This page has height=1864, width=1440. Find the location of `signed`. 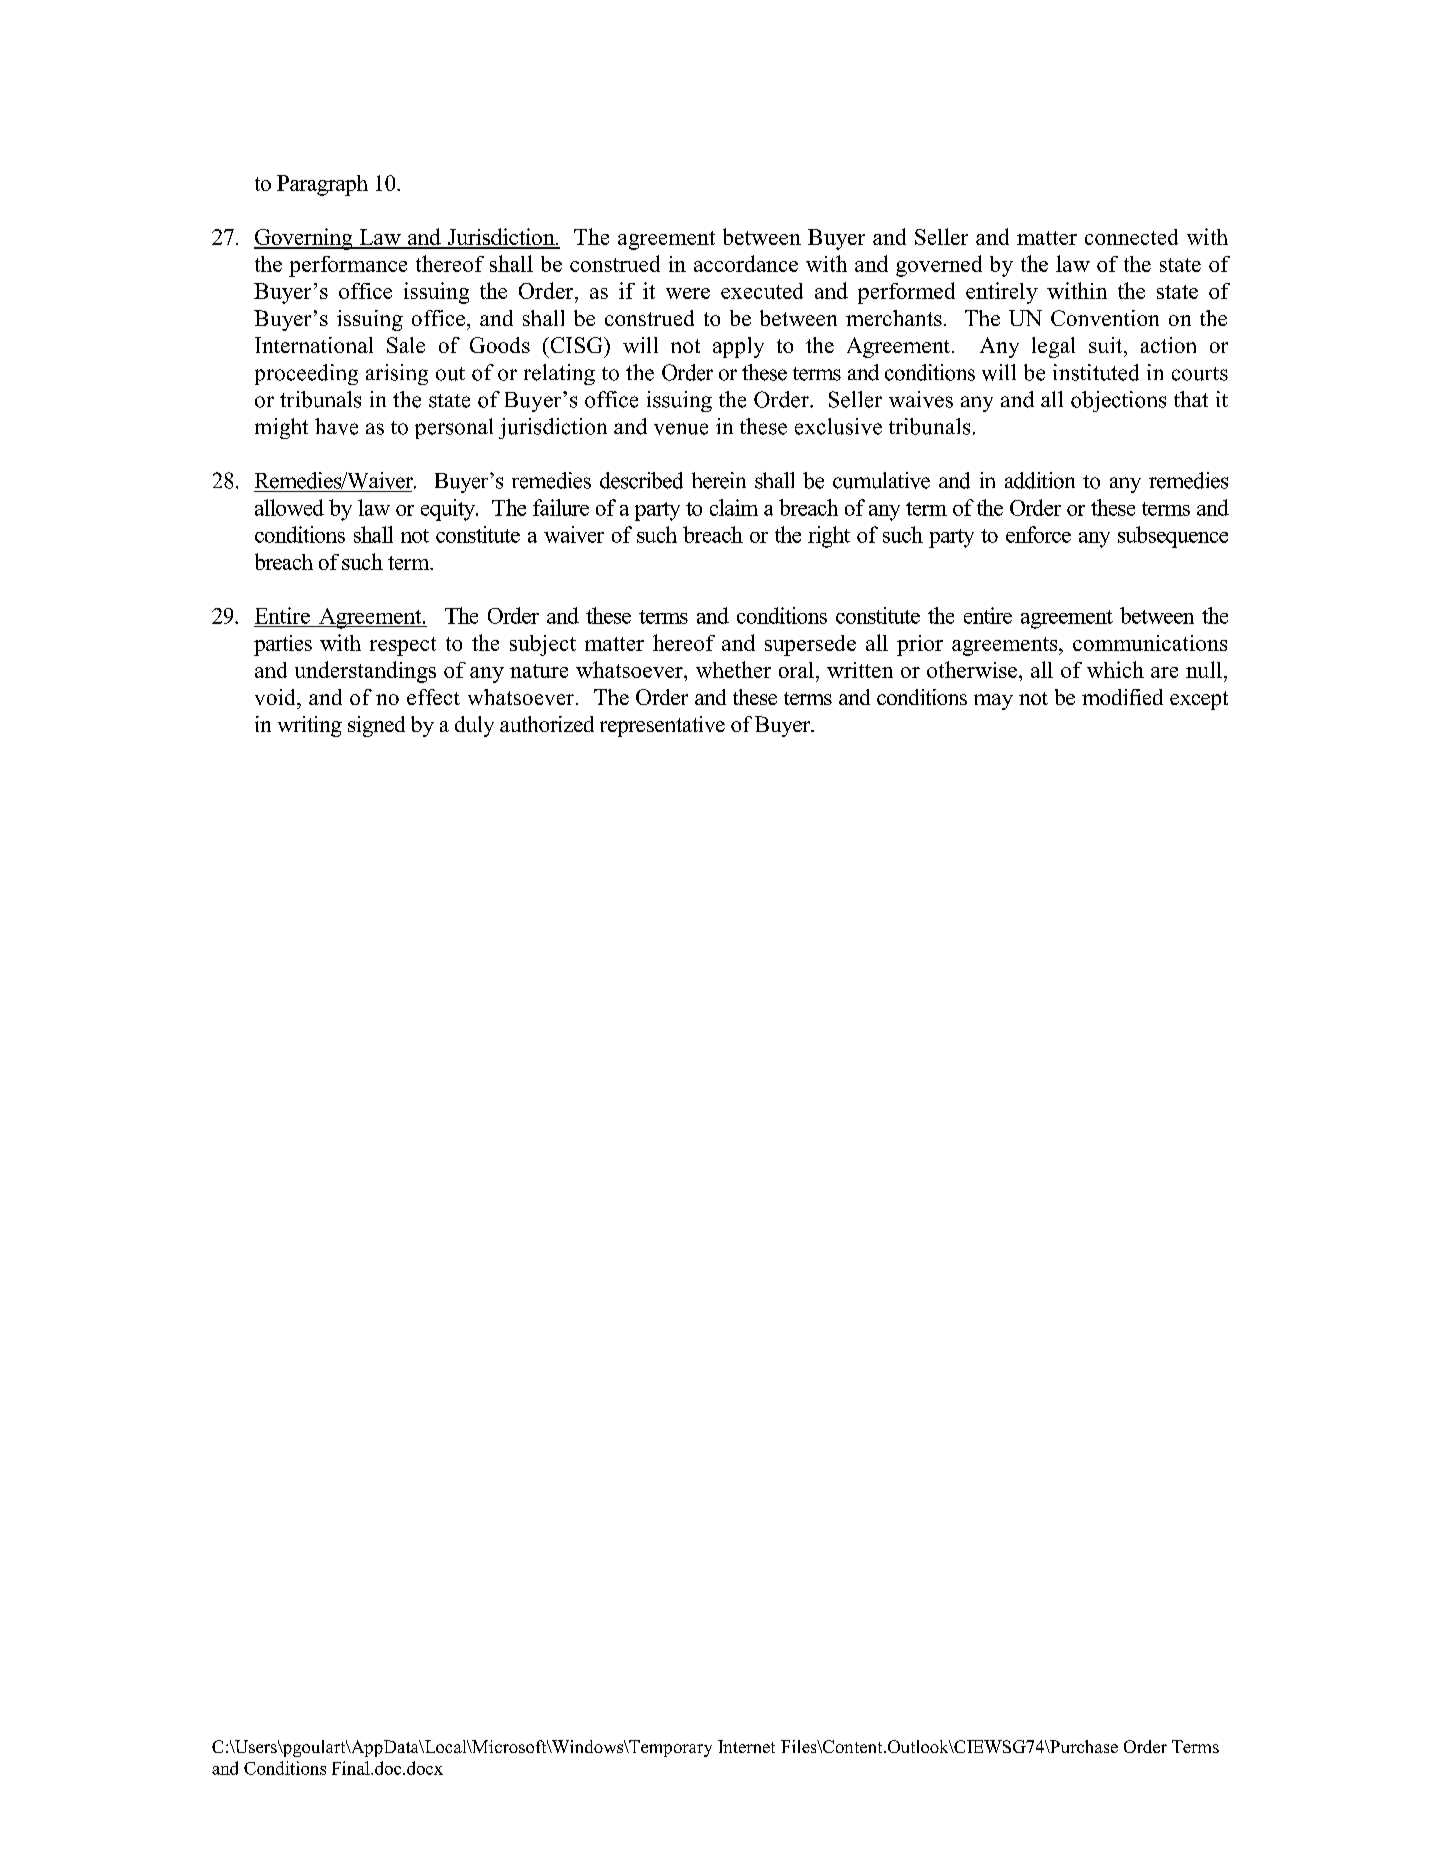

signed is located at coordinates (376, 726).
